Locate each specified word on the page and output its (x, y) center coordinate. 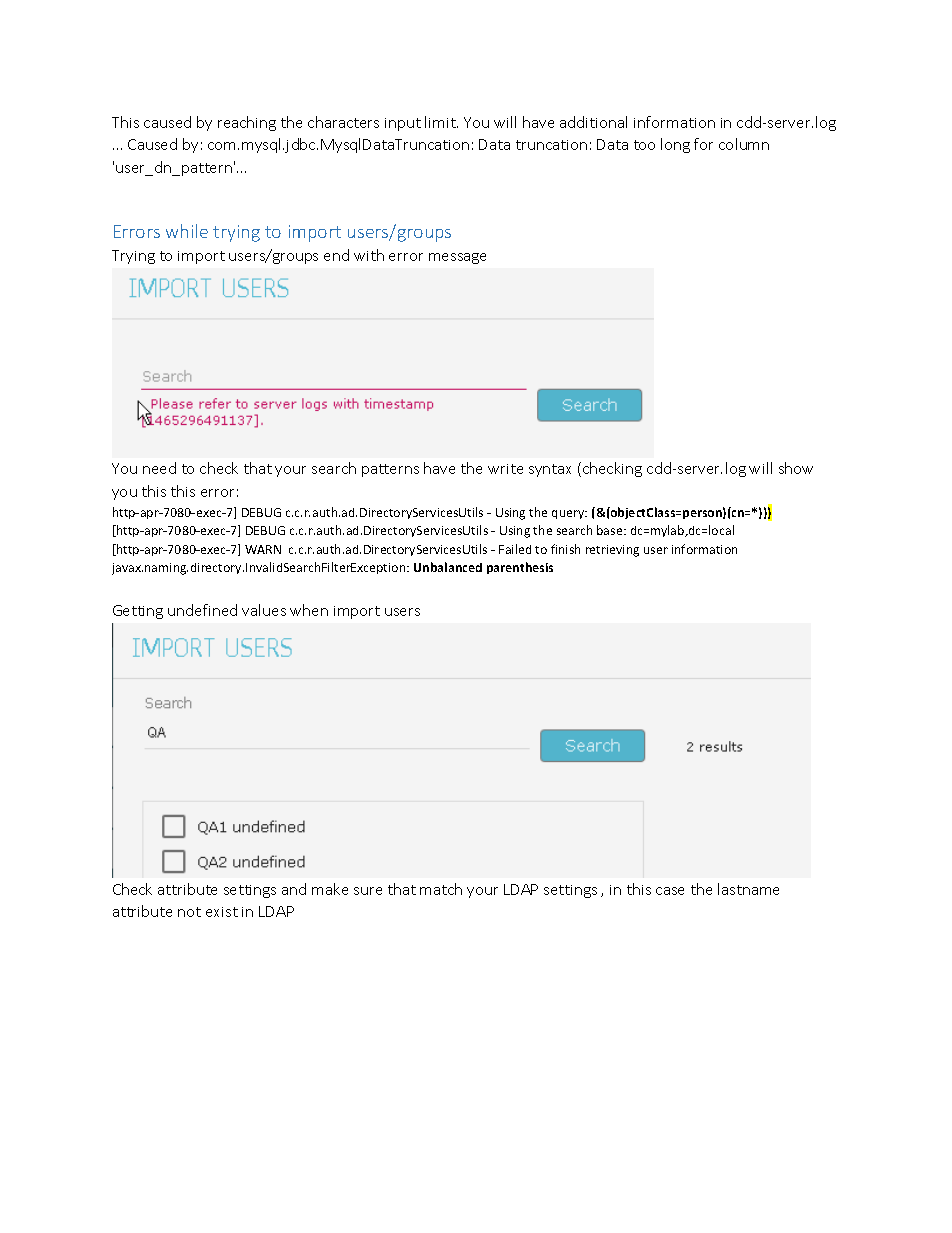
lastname (748, 889)
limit (441, 122)
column (744, 144)
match (441, 889)
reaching (247, 123)
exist (222, 912)
